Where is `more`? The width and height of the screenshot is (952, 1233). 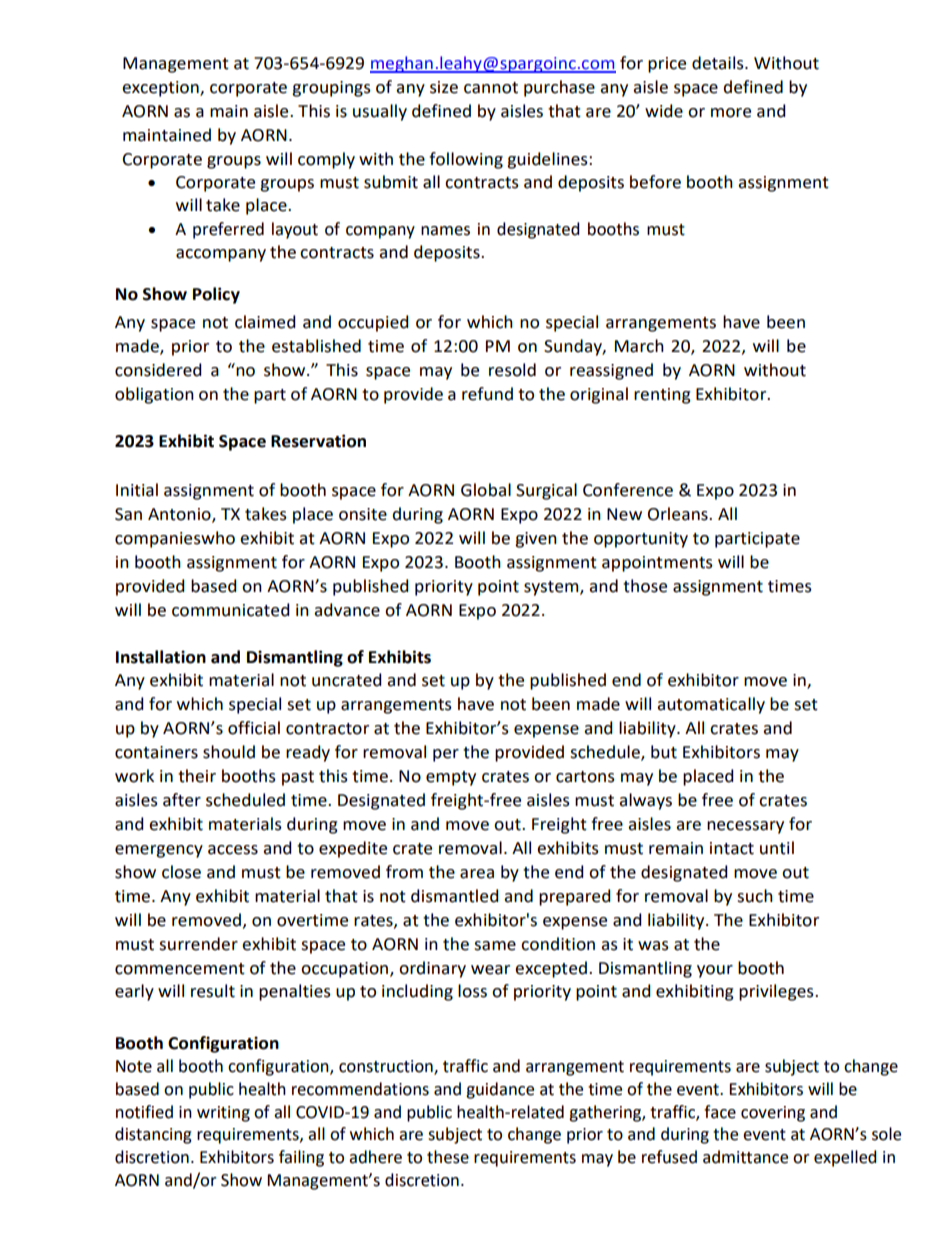
more is located at coordinates (731, 113).
